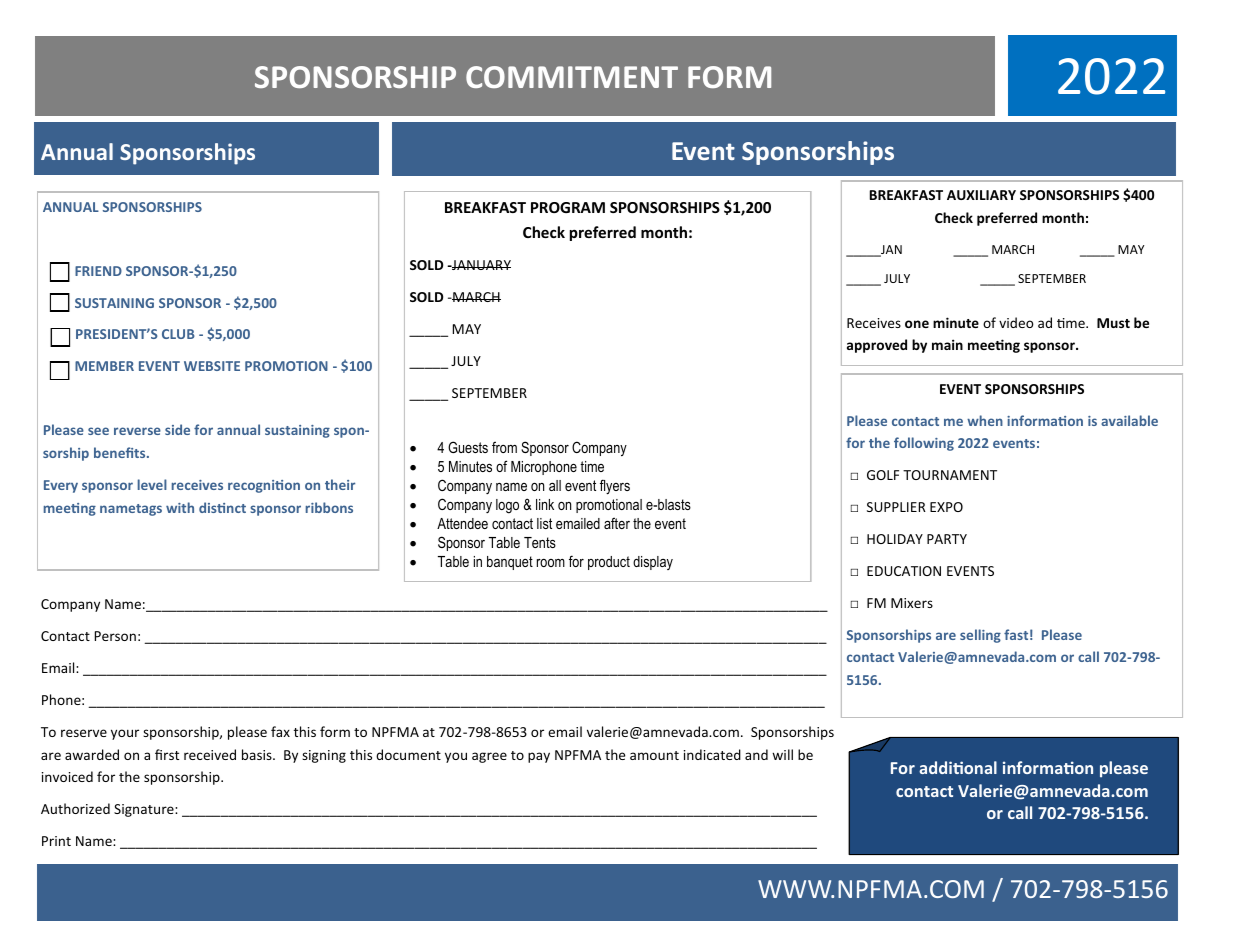 The width and height of the page is (1233, 952). Describe the element at coordinates (912, 603) in the page. I see `Mixers` at that location.
